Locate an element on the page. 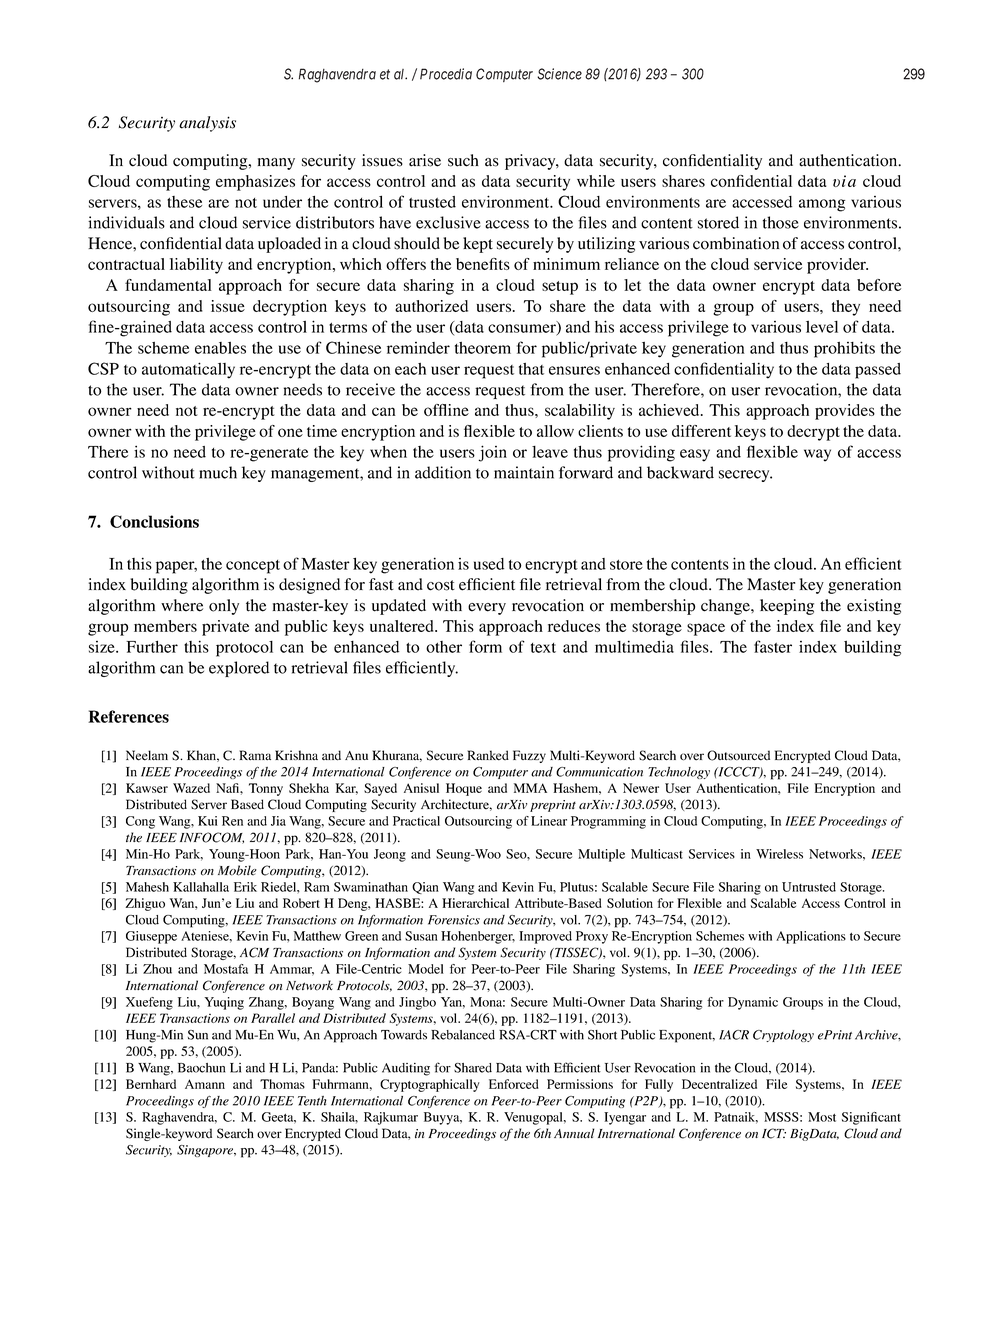 This image has height=1344, width=985. Procedia is located at coordinates (446, 74).
